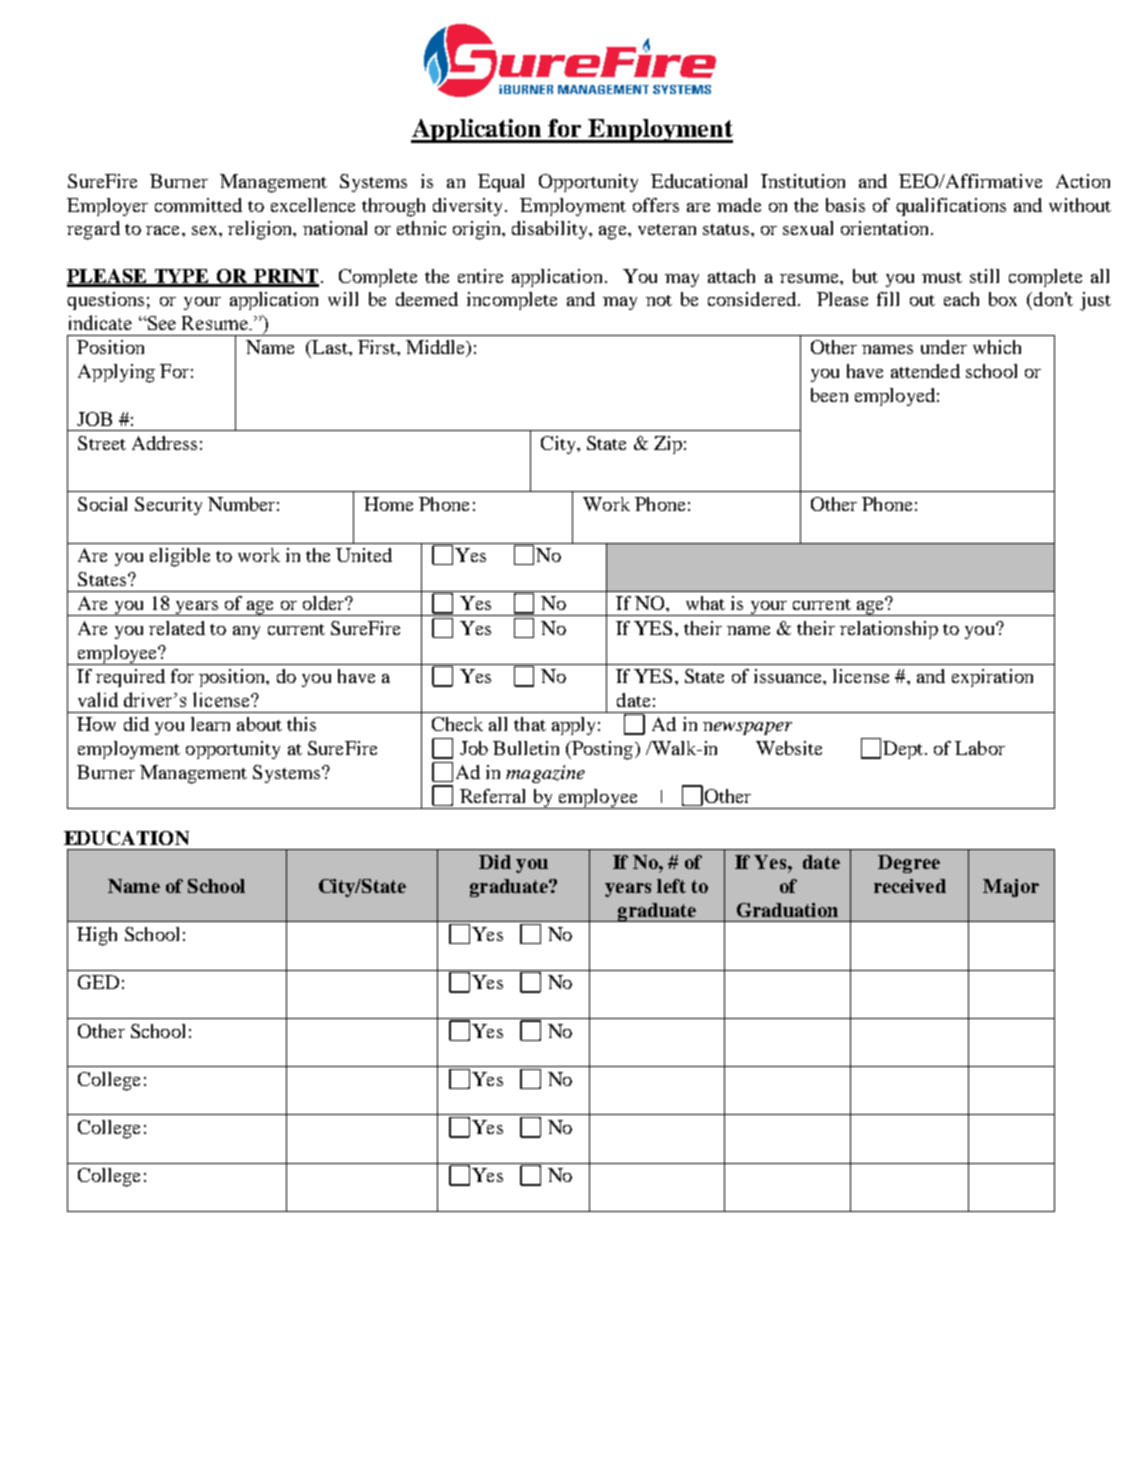 The image size is (1145, 1482). Describe the element at coordinates (97, 936) in the document. I see `High` at that location.
